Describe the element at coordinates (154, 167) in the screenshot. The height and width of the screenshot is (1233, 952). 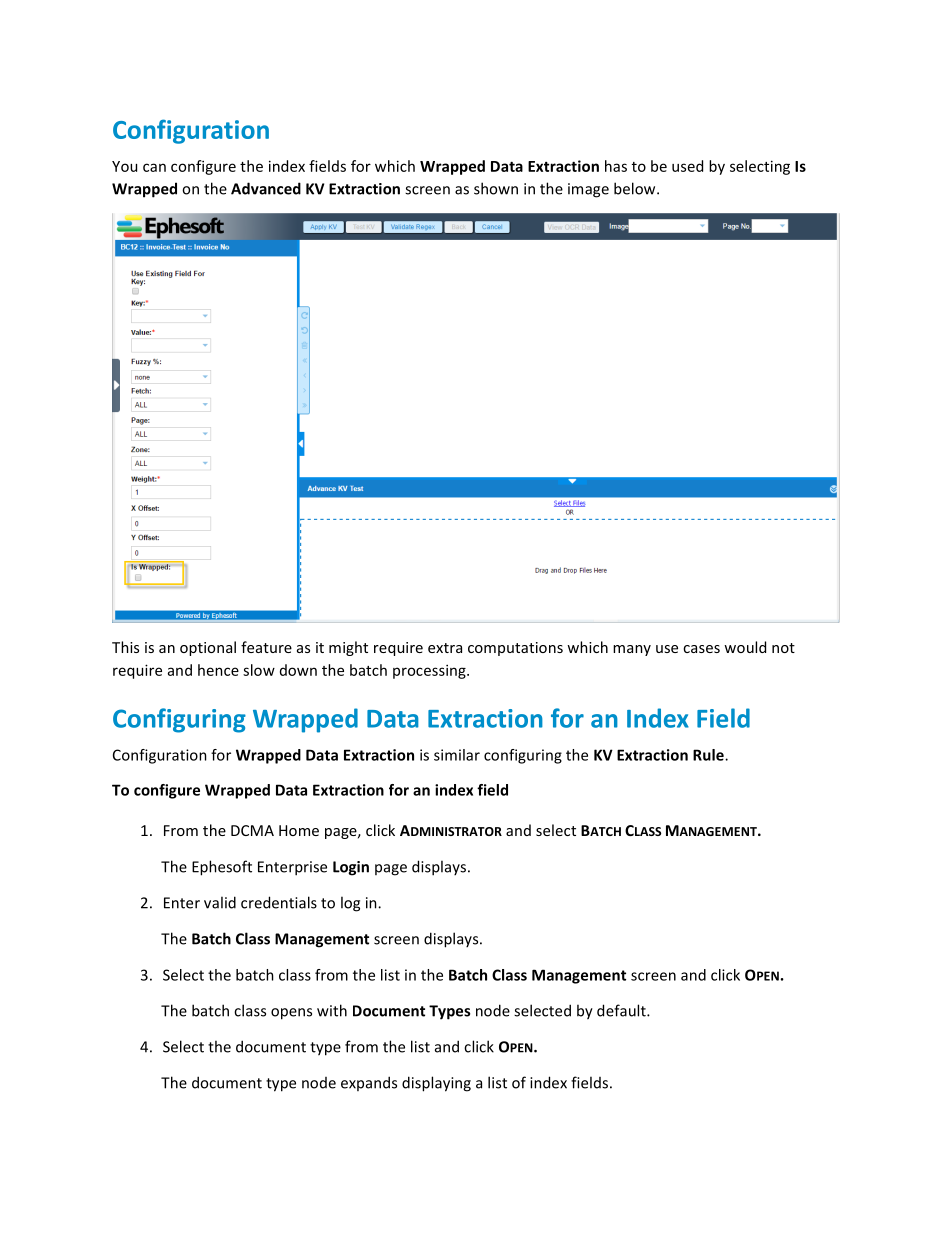
I see `can` at that location.
